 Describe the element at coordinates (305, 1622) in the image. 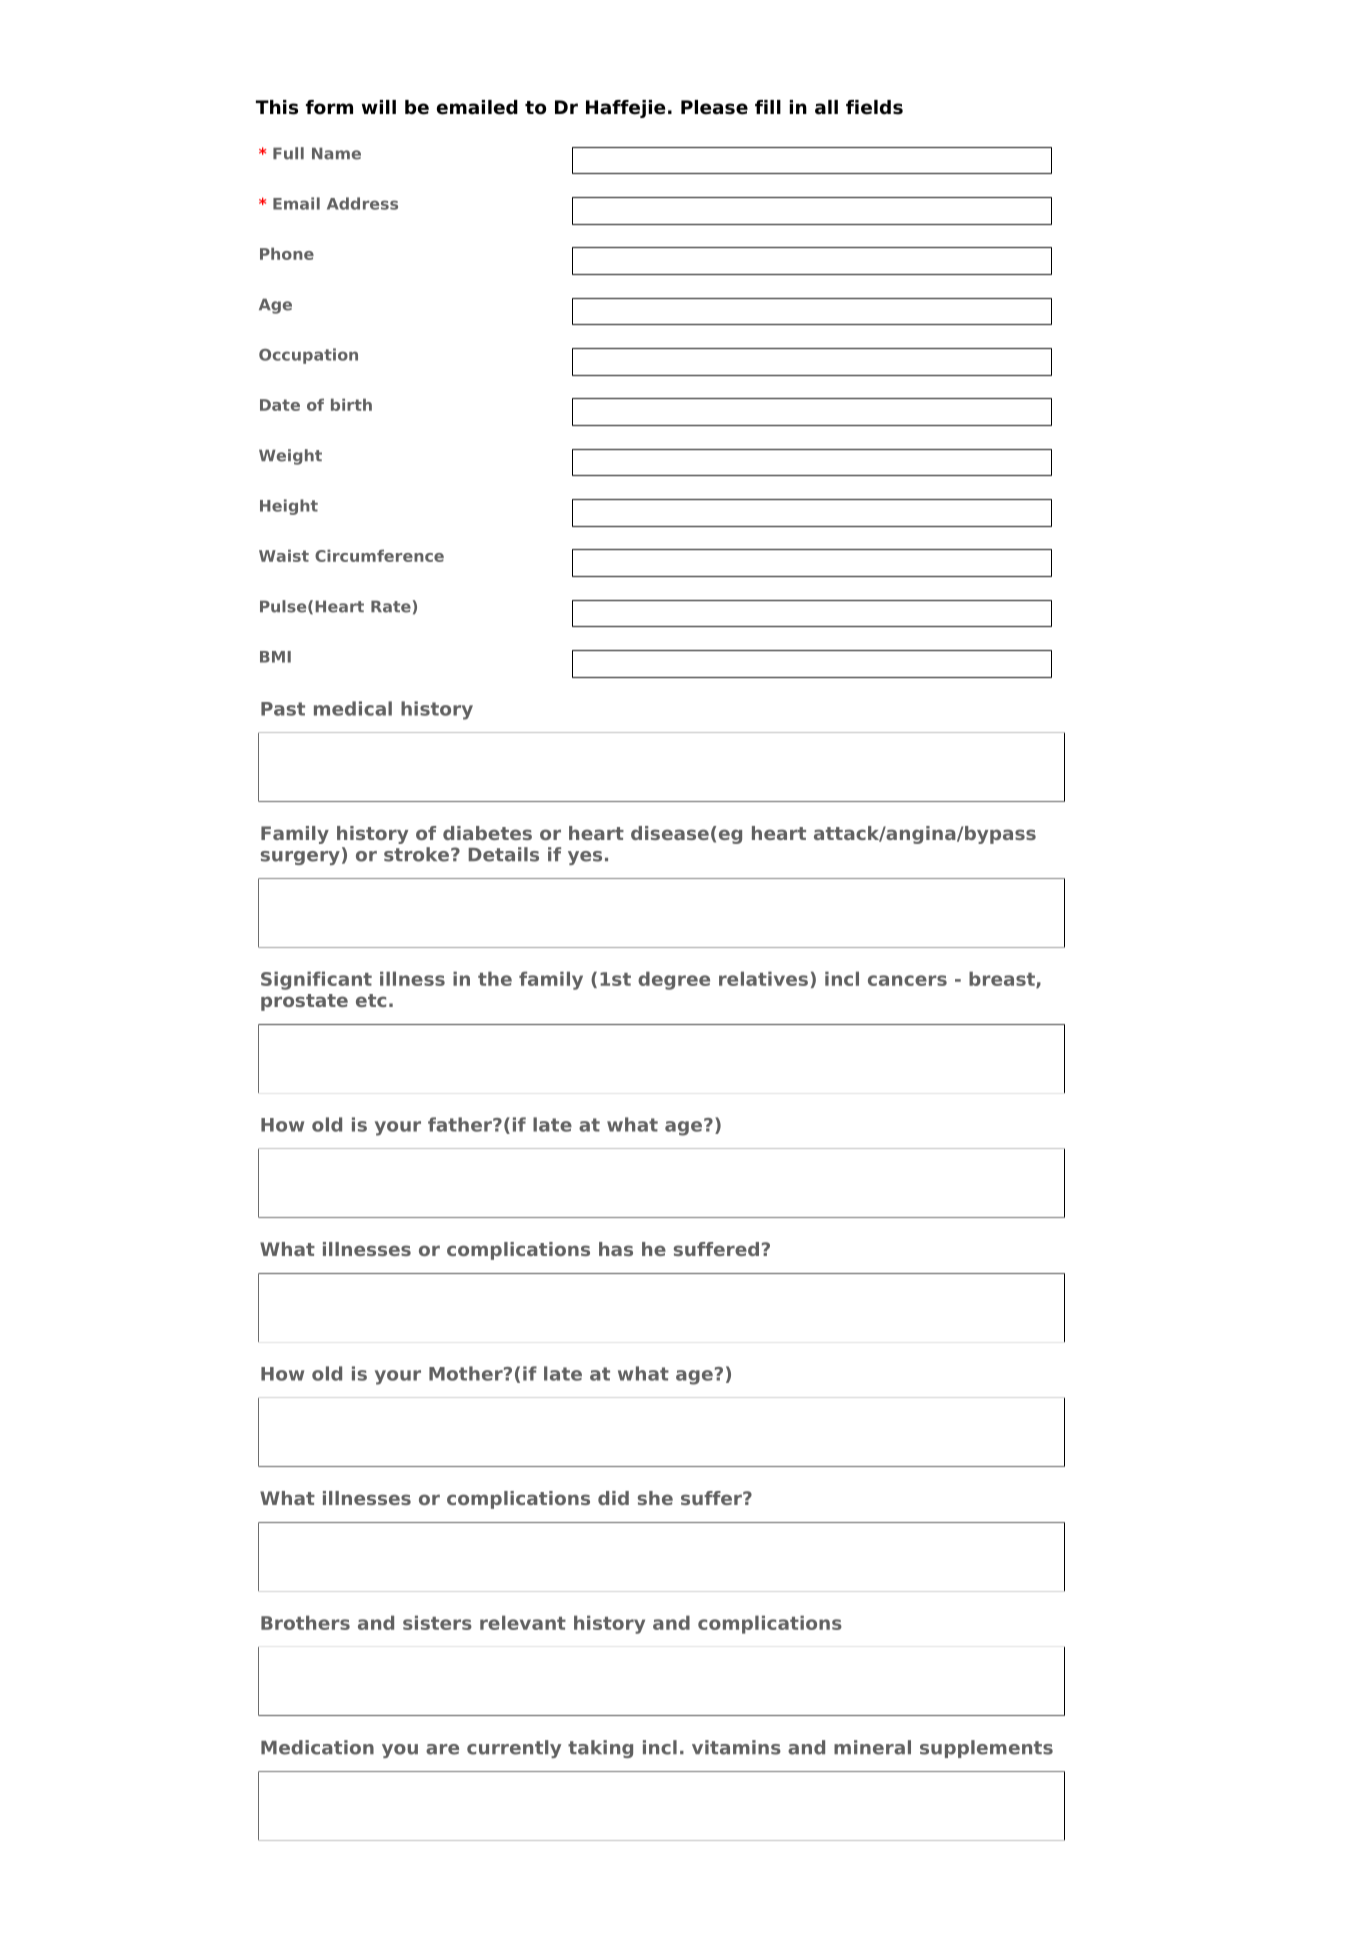

I see `Brothers` at that location.
